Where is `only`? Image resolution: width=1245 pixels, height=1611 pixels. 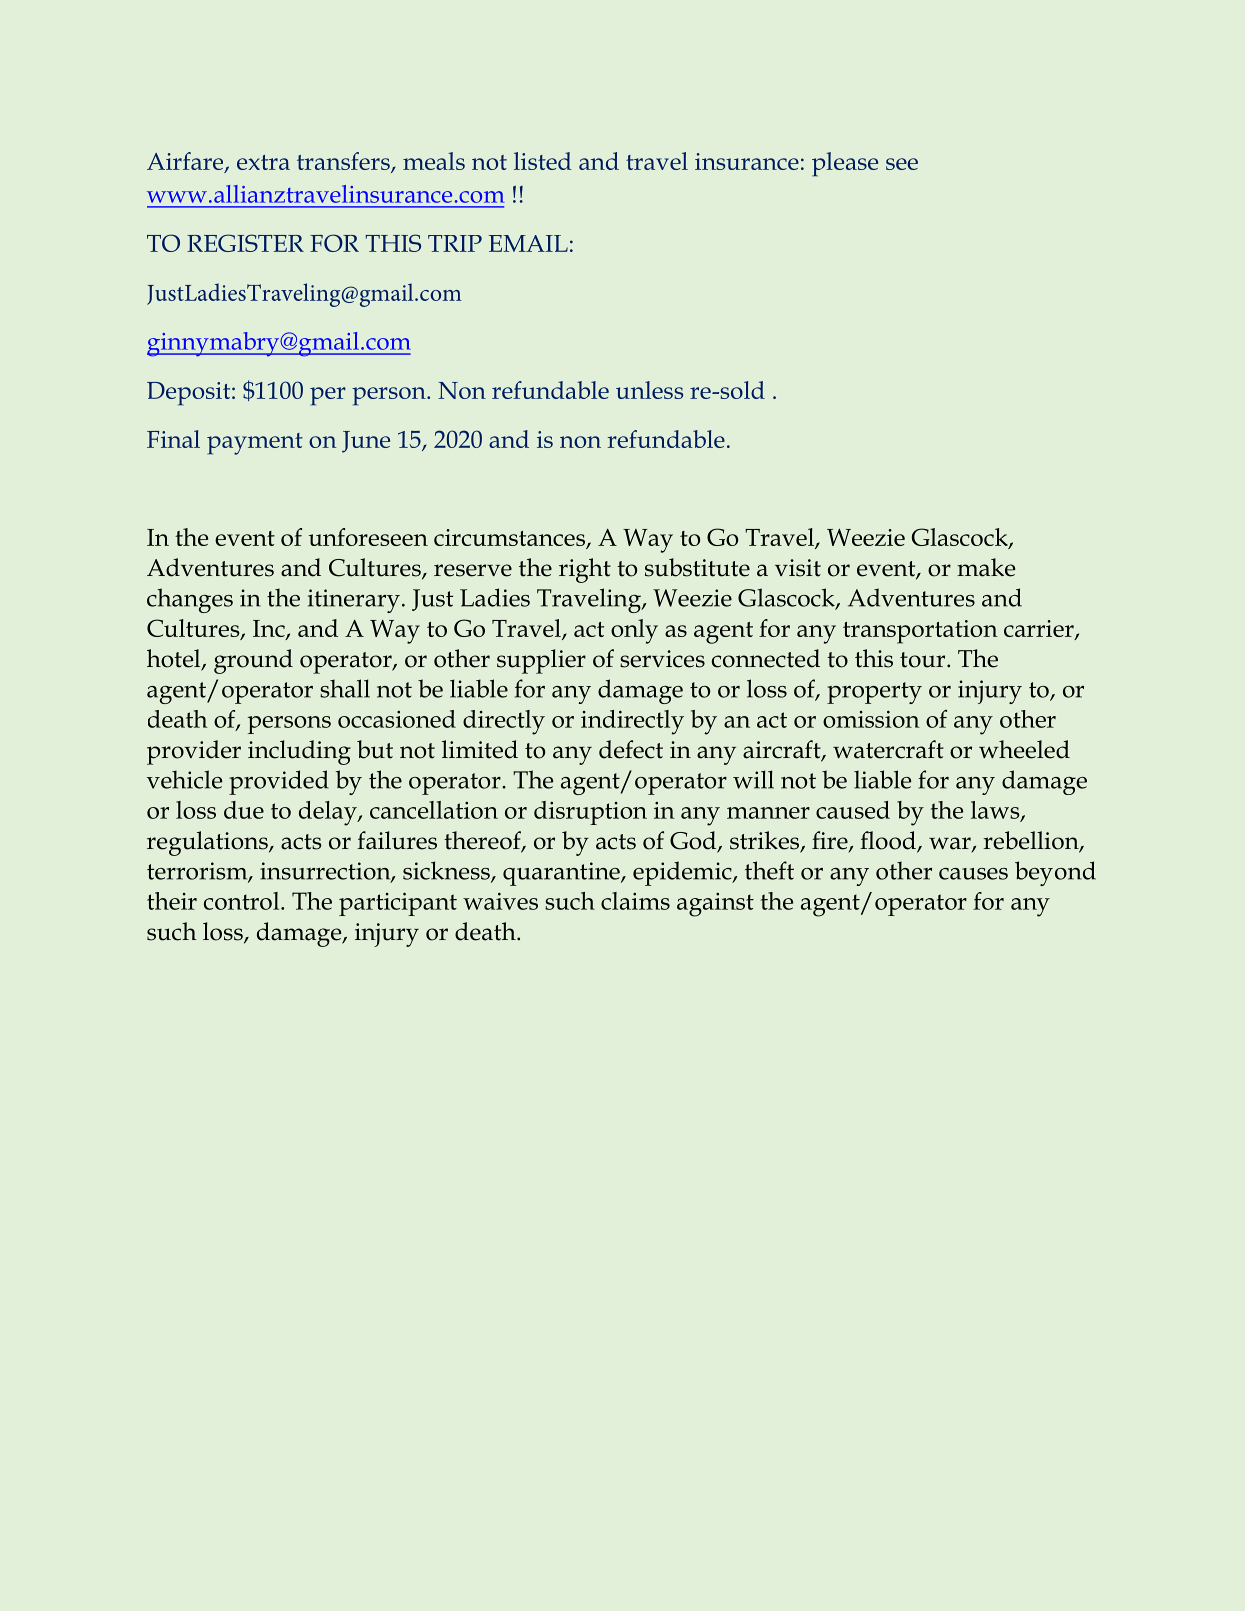 only is located at coordinates (634, 631).
